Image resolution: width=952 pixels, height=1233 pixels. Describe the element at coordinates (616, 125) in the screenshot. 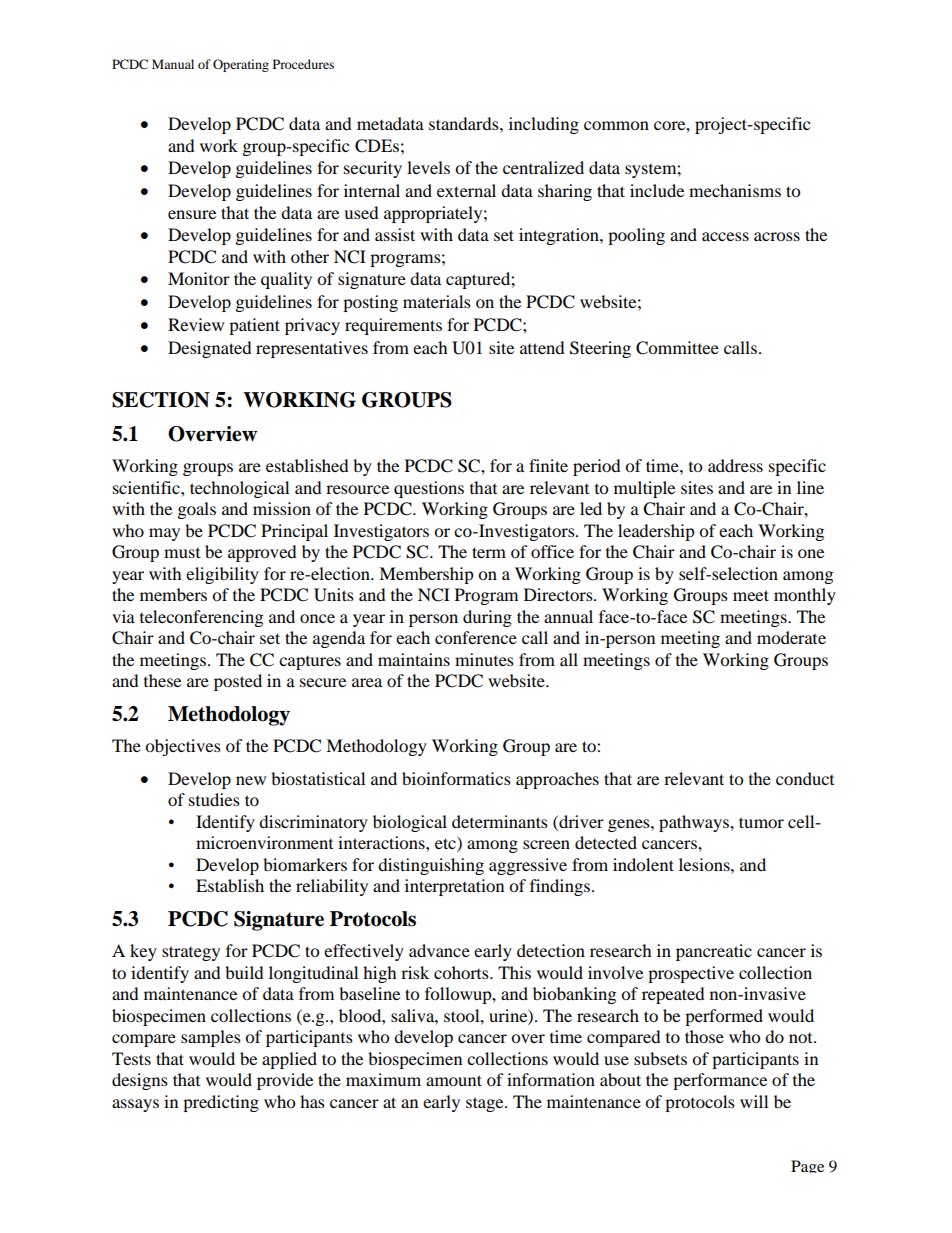

I see `common` at that location.
